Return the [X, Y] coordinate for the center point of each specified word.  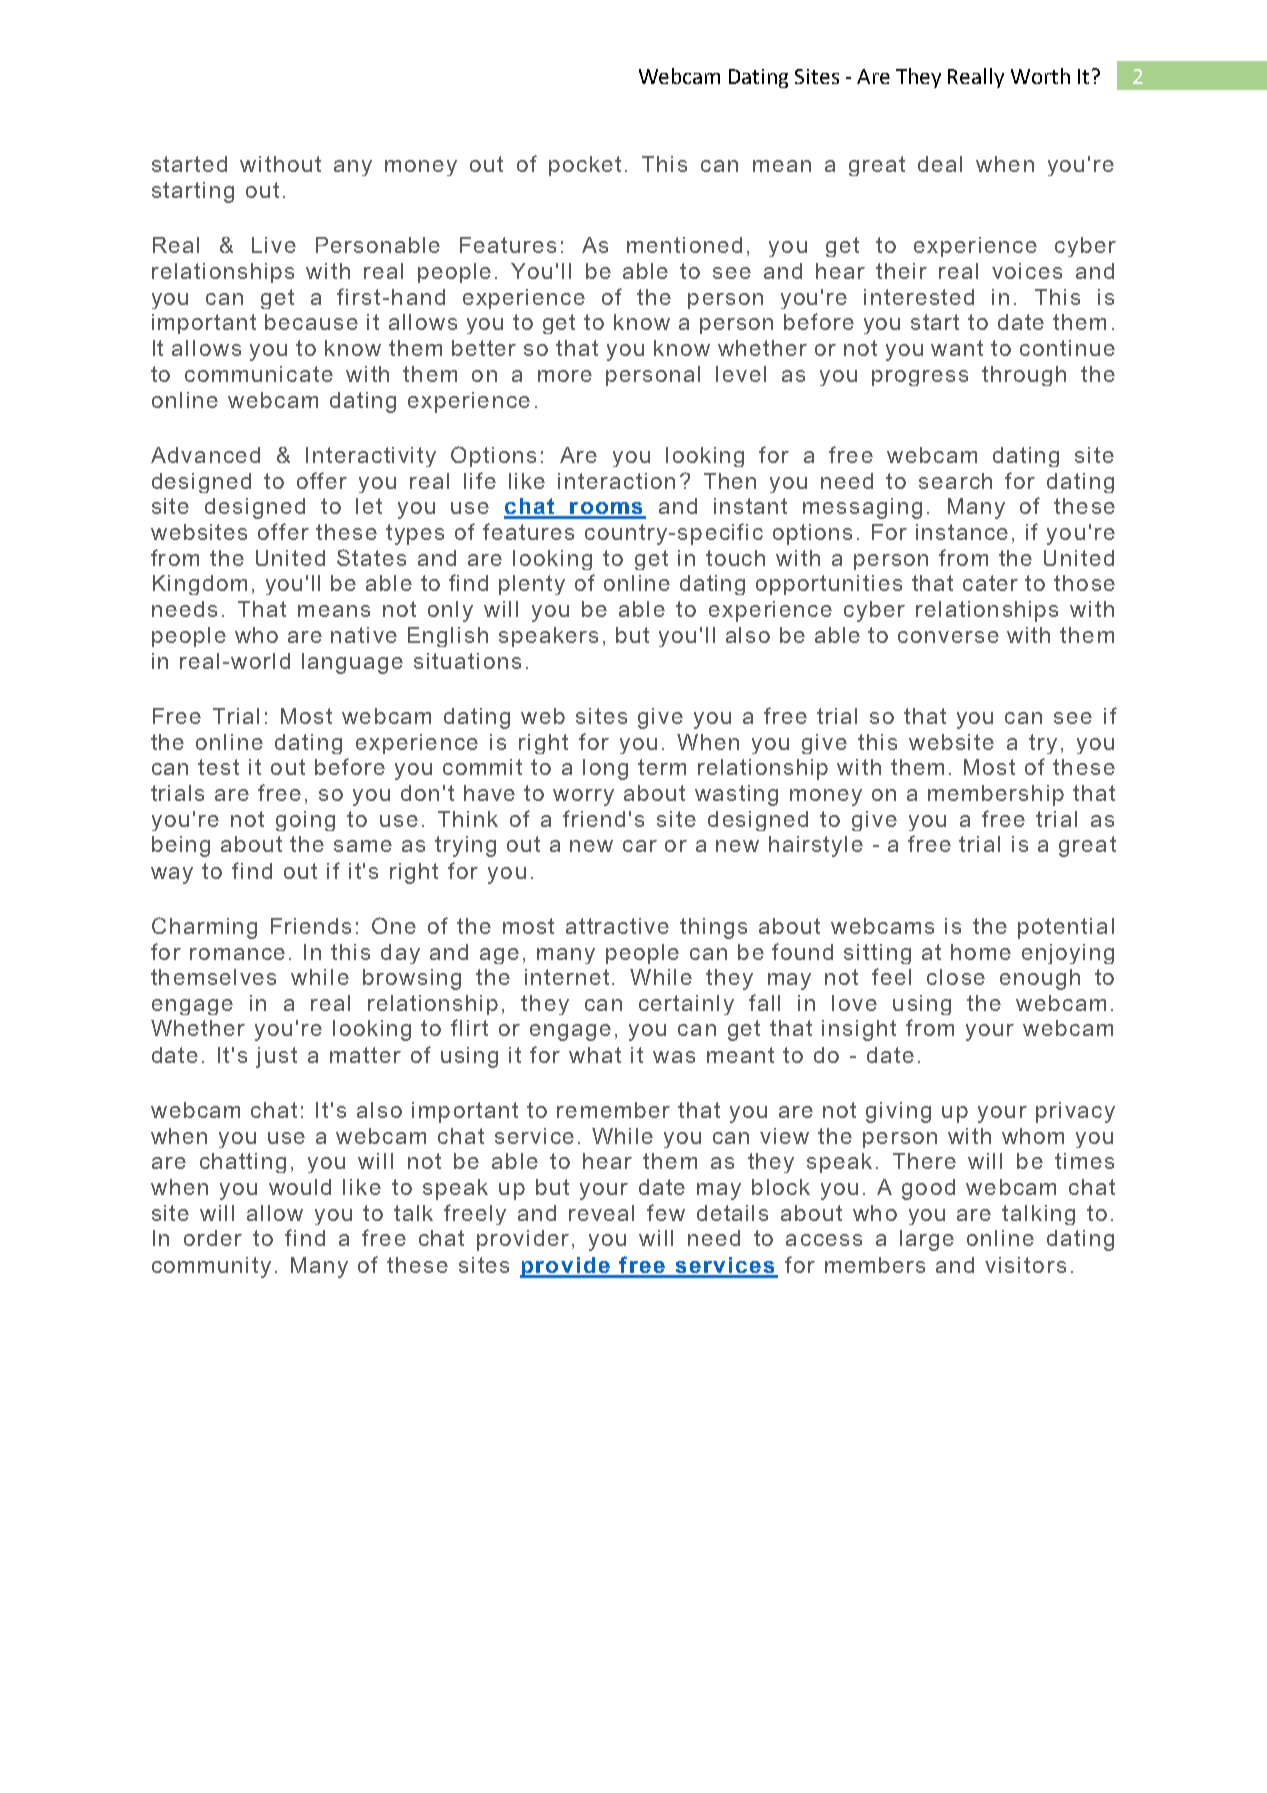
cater [990, 583]
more [565, 376]
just [276, 1057]
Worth [1040, 76]
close [956, 977]
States [371, 557]
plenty [532, 585]
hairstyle [816, 846]
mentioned [684, 245]
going [305, 821]
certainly [686, 1005]
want [957, 348]
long [605, 769]
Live [274, 245]
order [213, 1238]
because [311, 322]
